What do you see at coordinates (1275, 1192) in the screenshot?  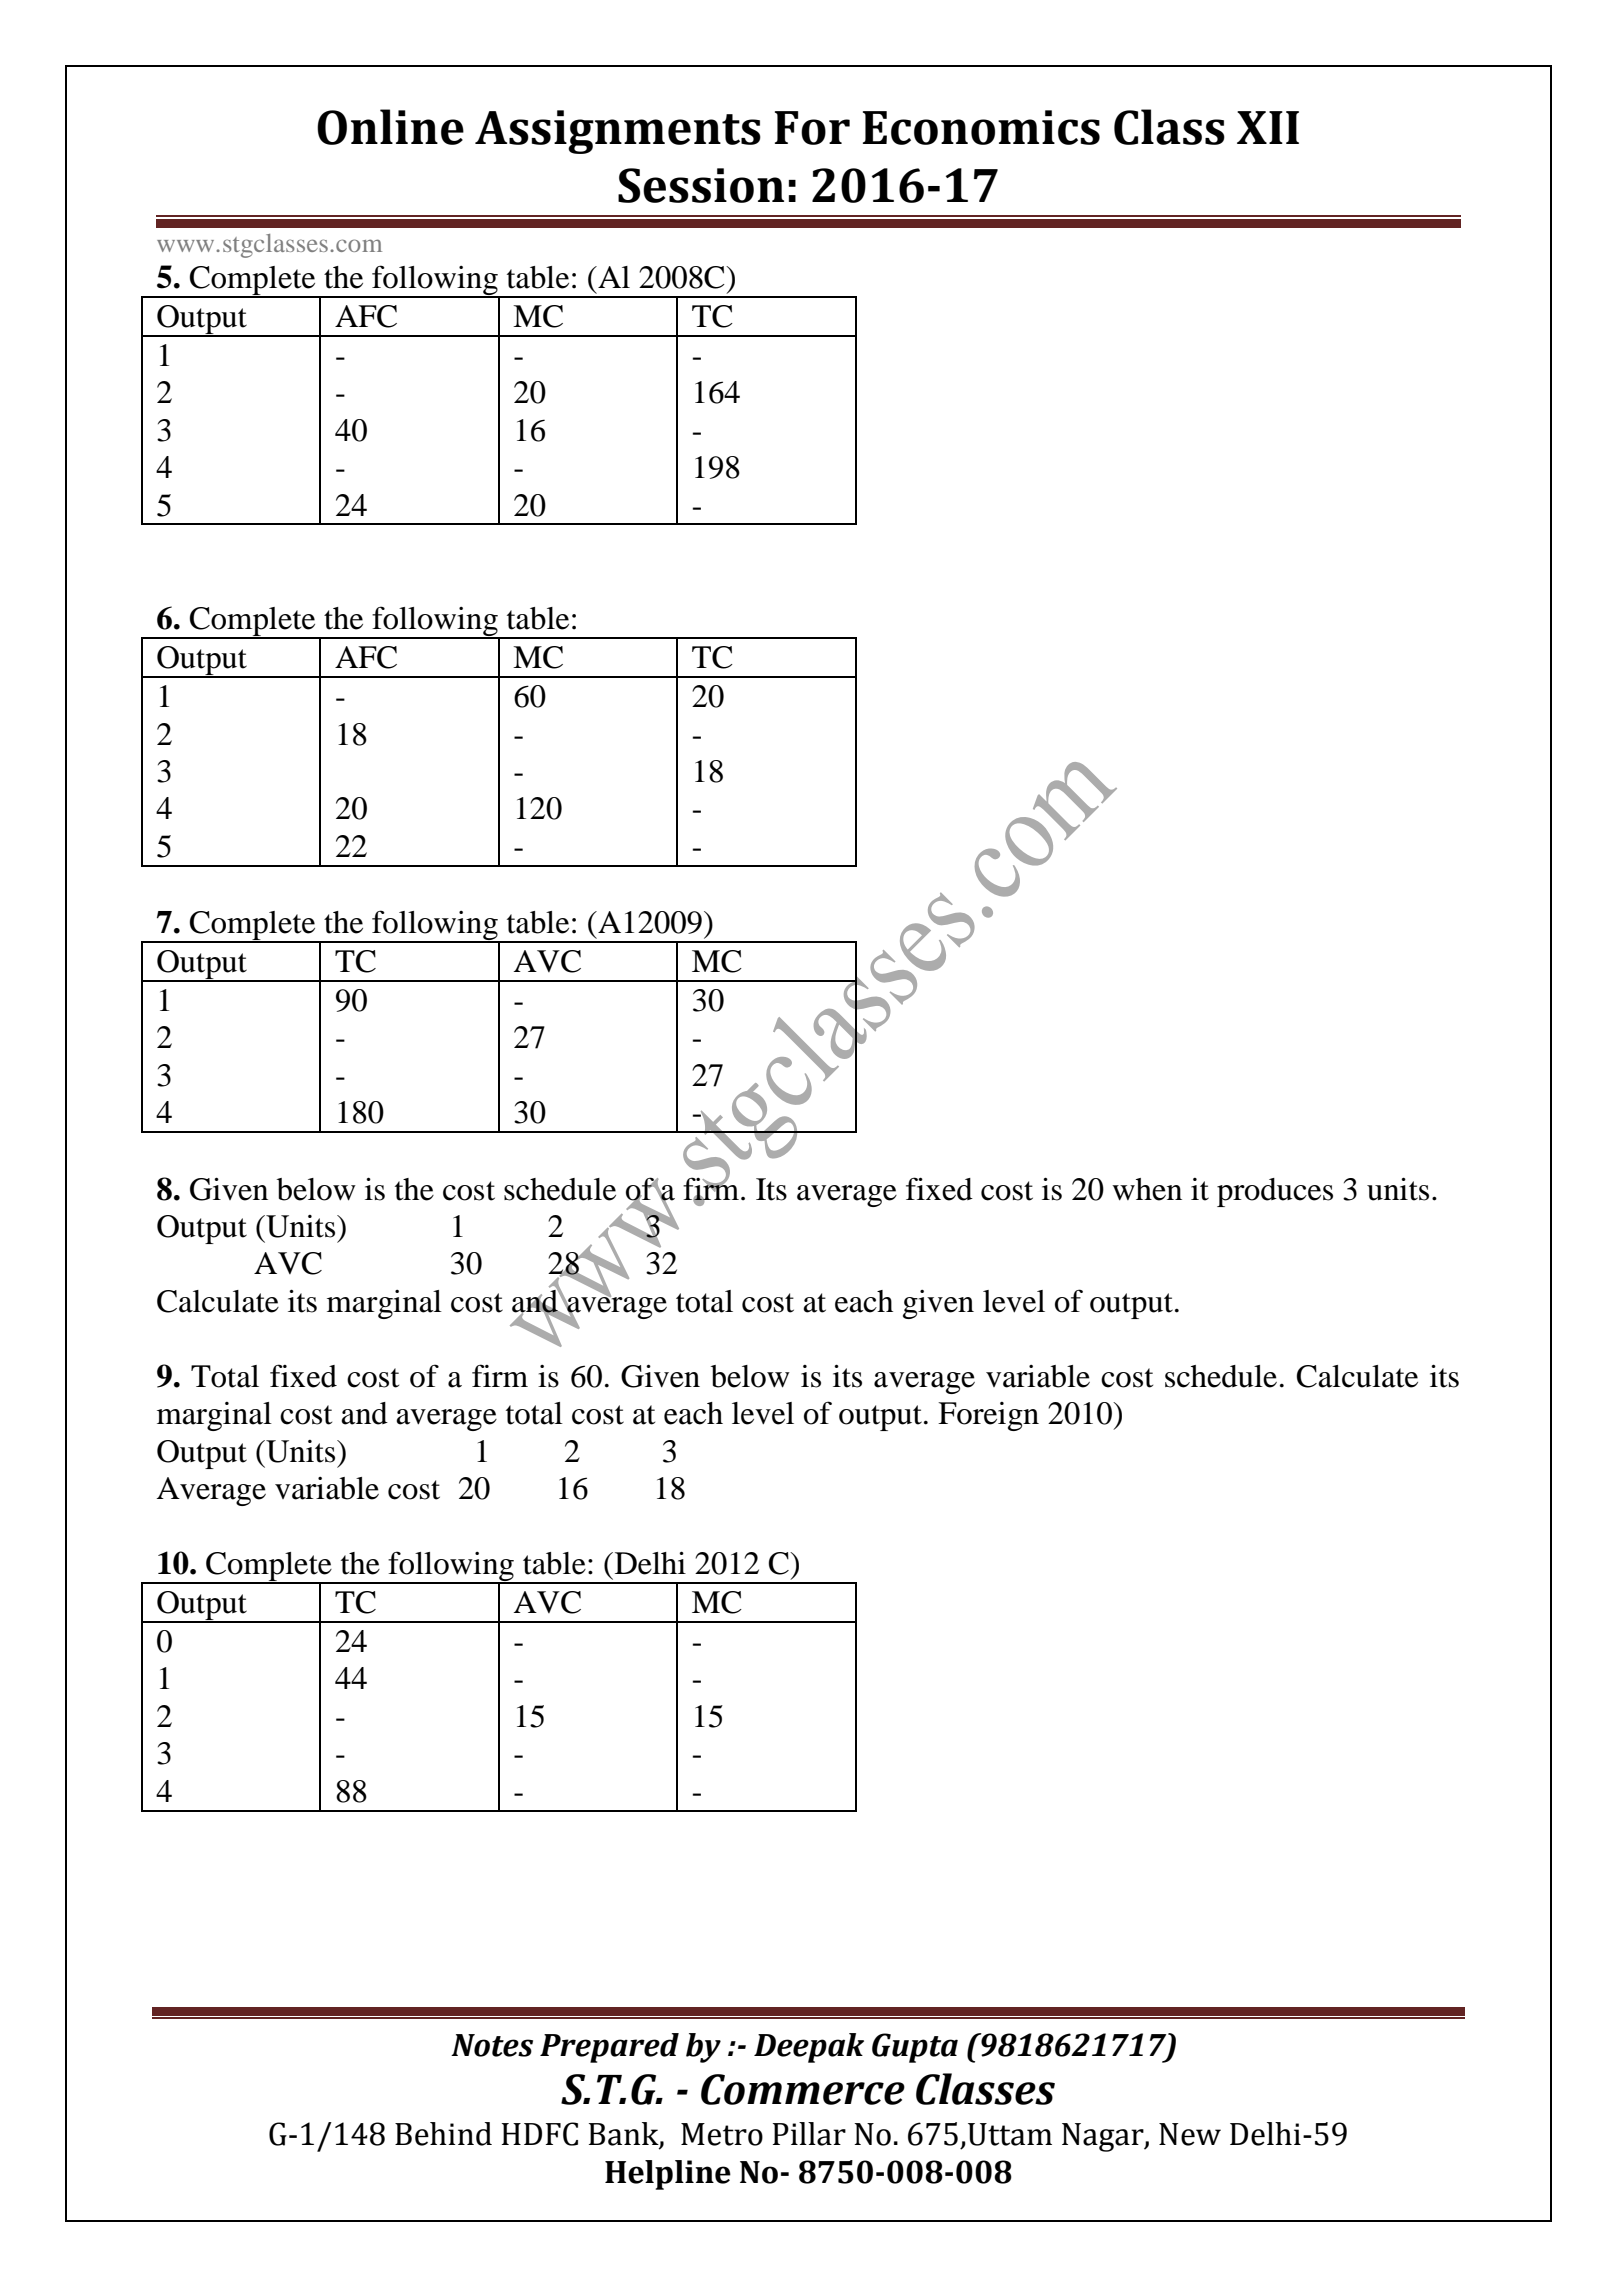 I see `produces` at bounding box center [1275, 1192].
